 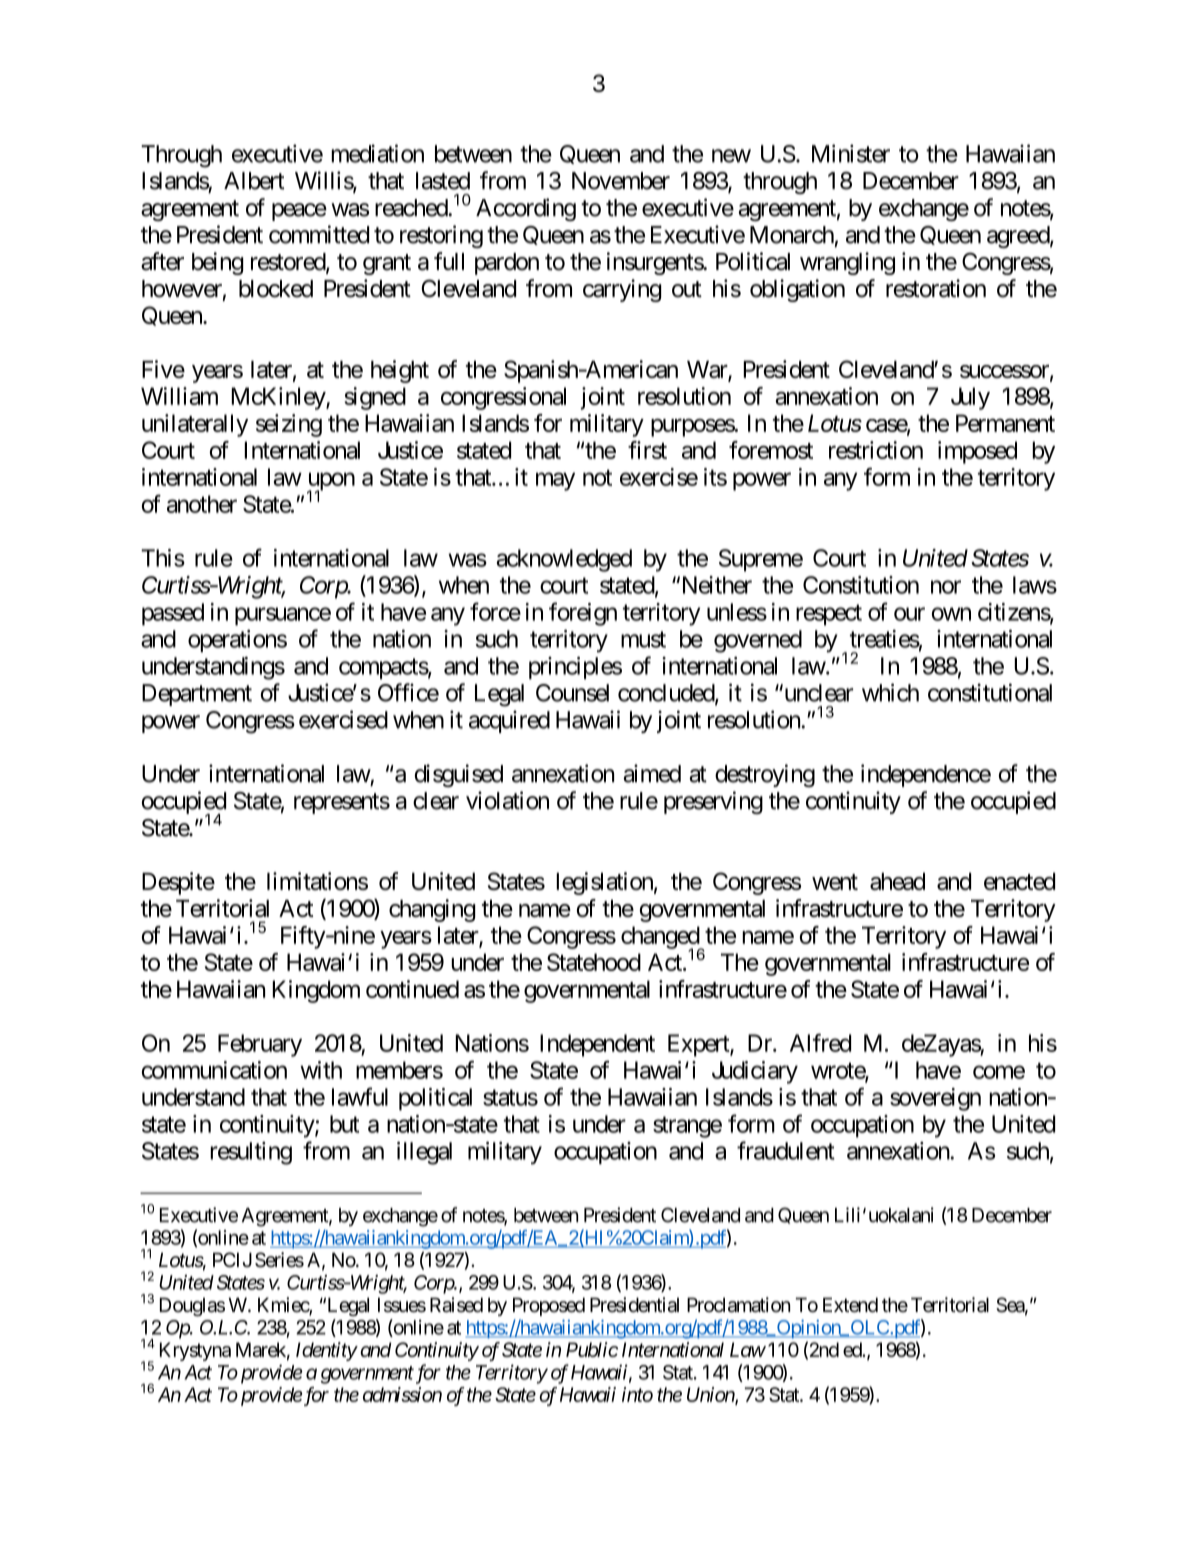 I want to click on which, so click(x=890, y=692).
